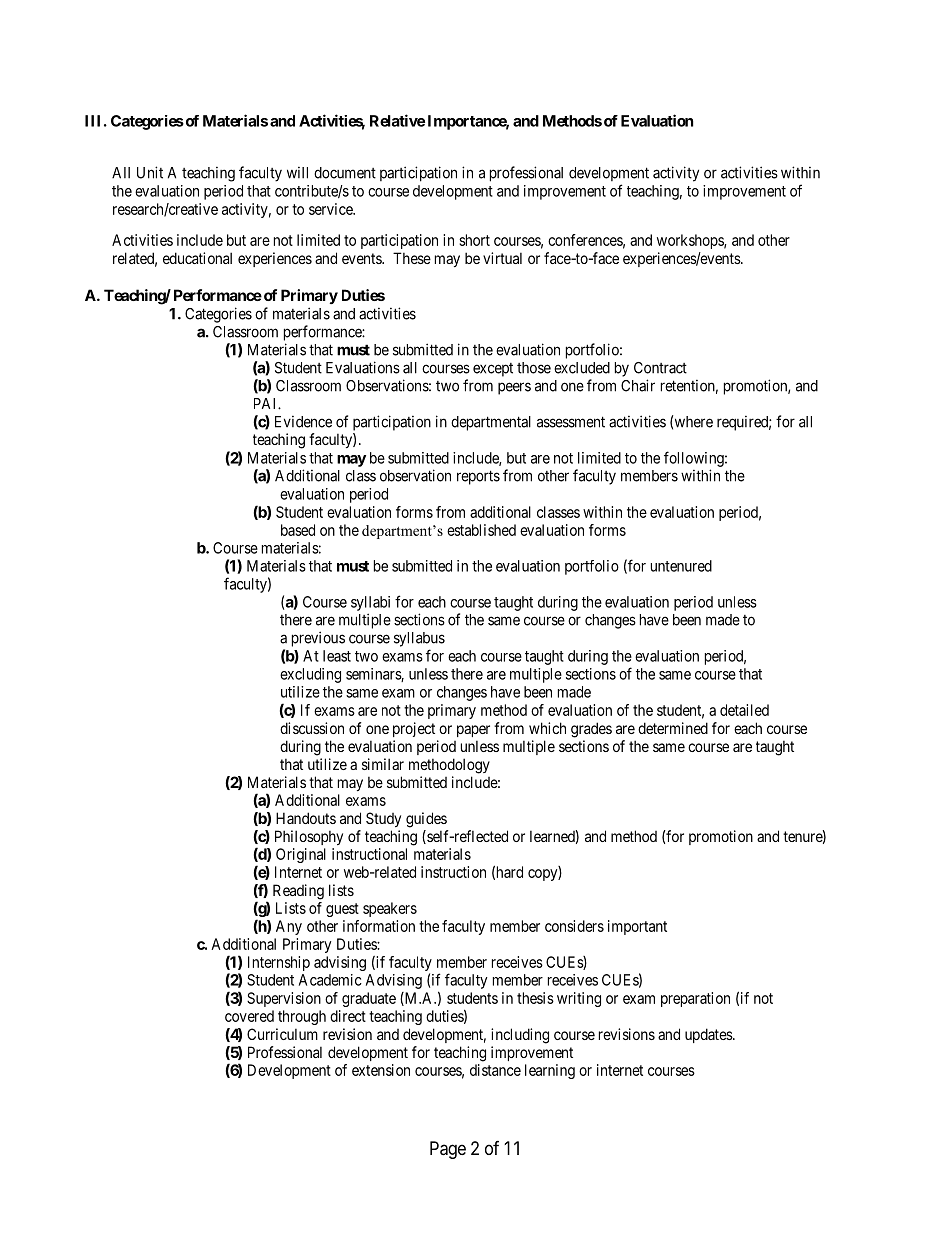 This page has width=952, height=1233. I want to click on Unit, so click(150, 172).
